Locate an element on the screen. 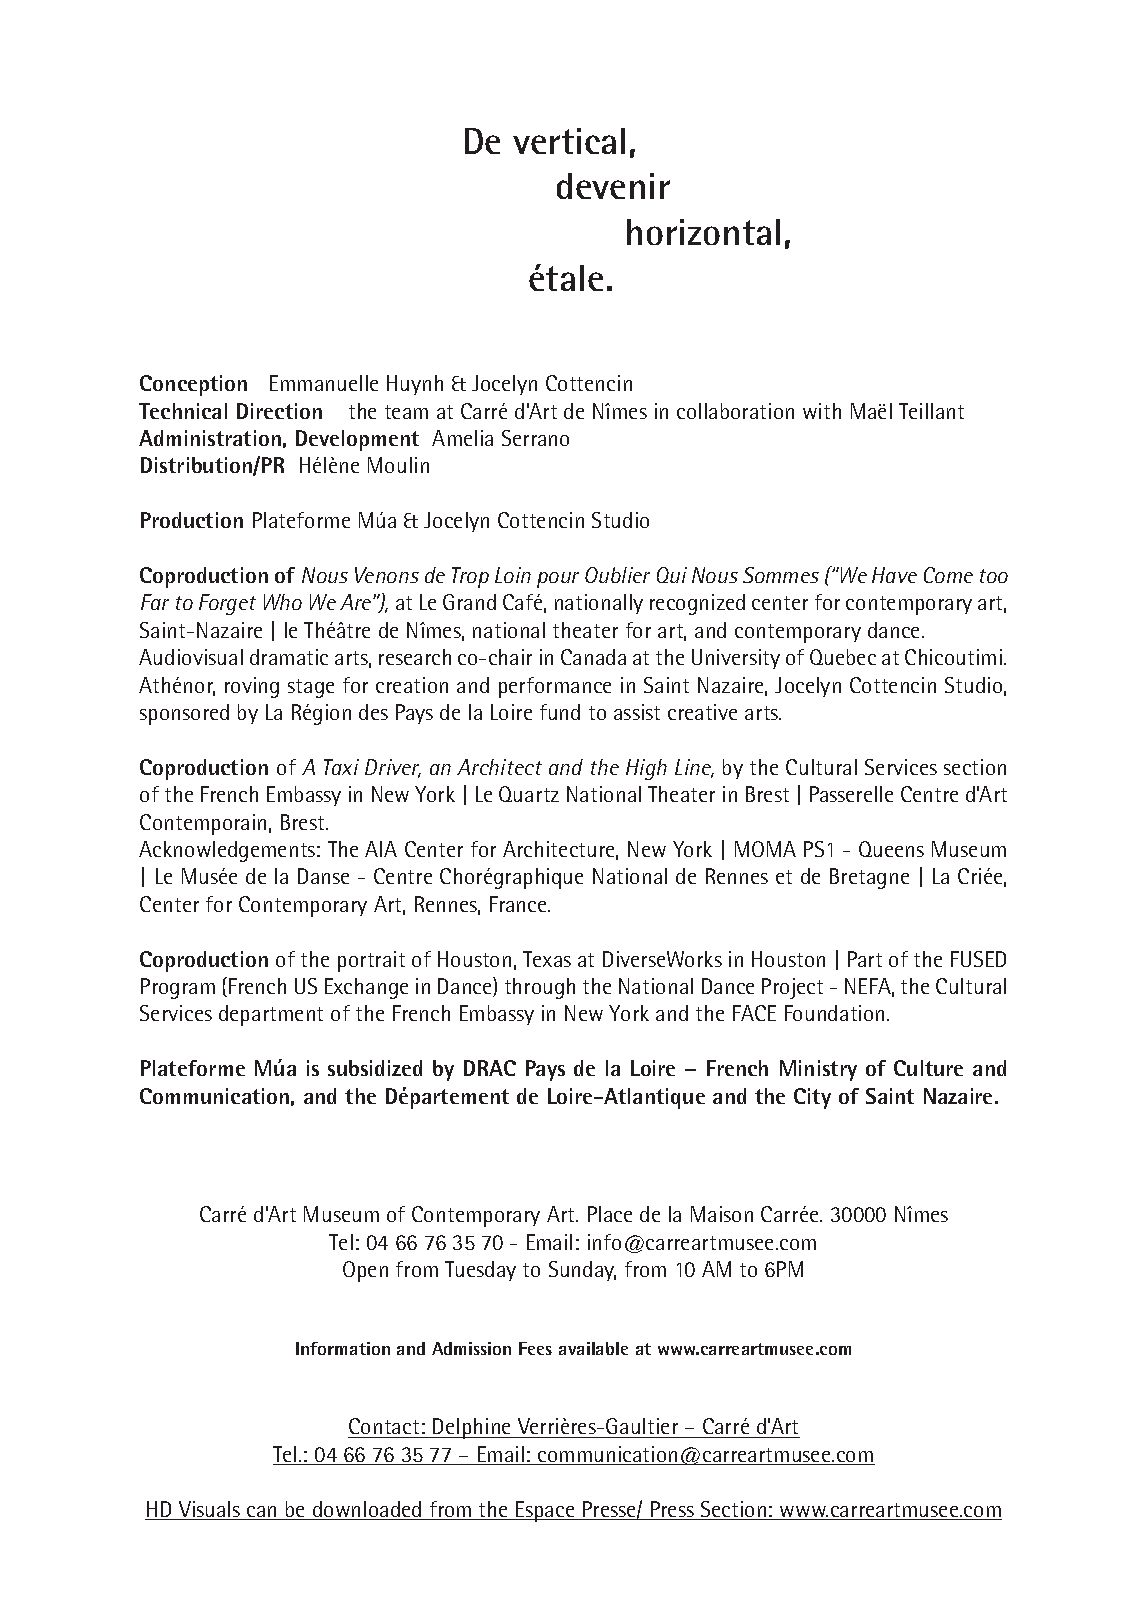 This screenshot has height=1603, width=1135. Espace is located at coordinates (545, 1511).
